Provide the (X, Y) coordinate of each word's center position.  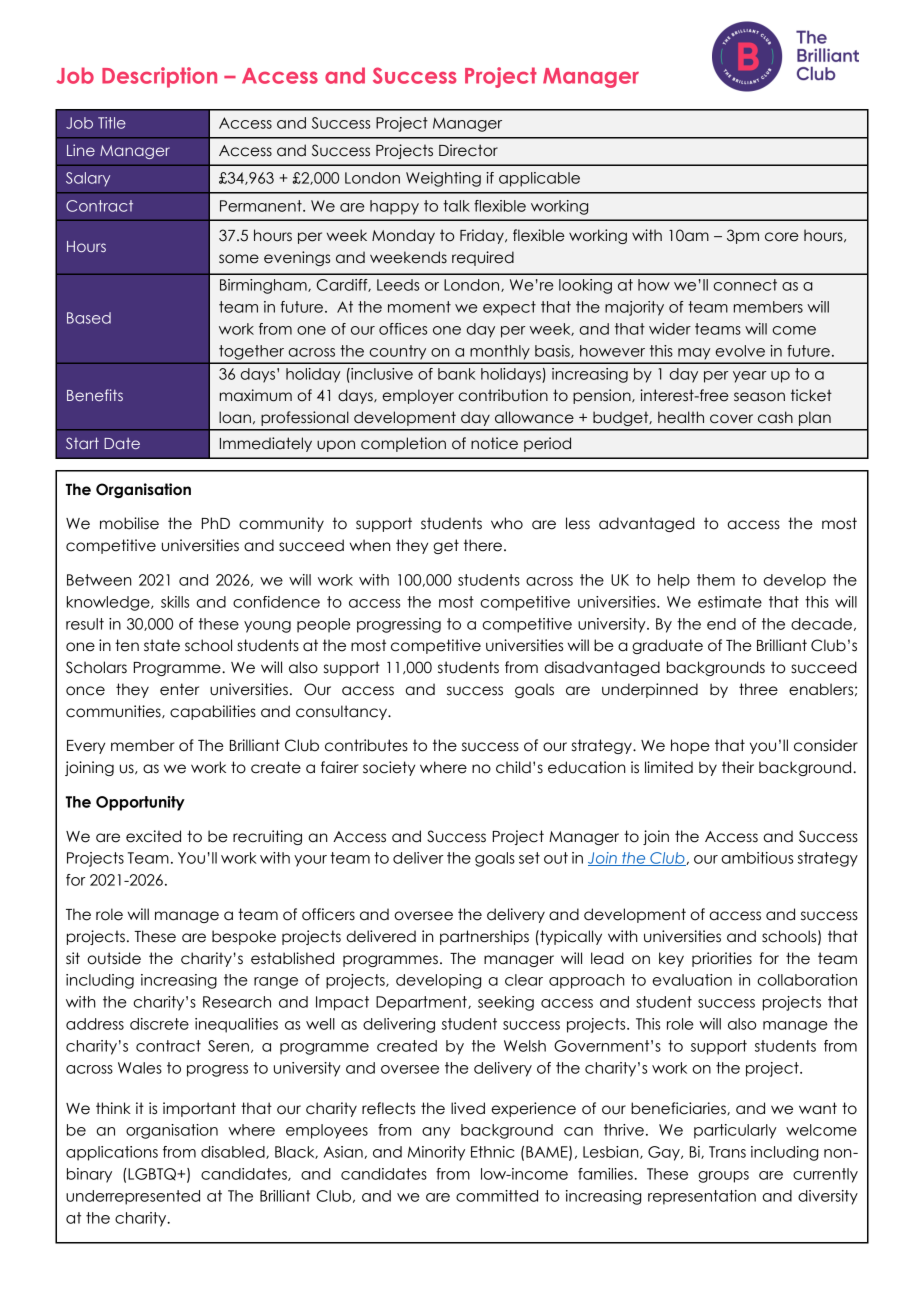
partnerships (484, 937)
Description (159, 77)
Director (468, 150)
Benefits (95, 395)
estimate (730, 602)
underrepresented (133, 1197)
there (483, 545)
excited (153, 836)
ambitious (757, 858)
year (750, 377)
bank (457, 374)
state (162, 645)
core (782, 237)
